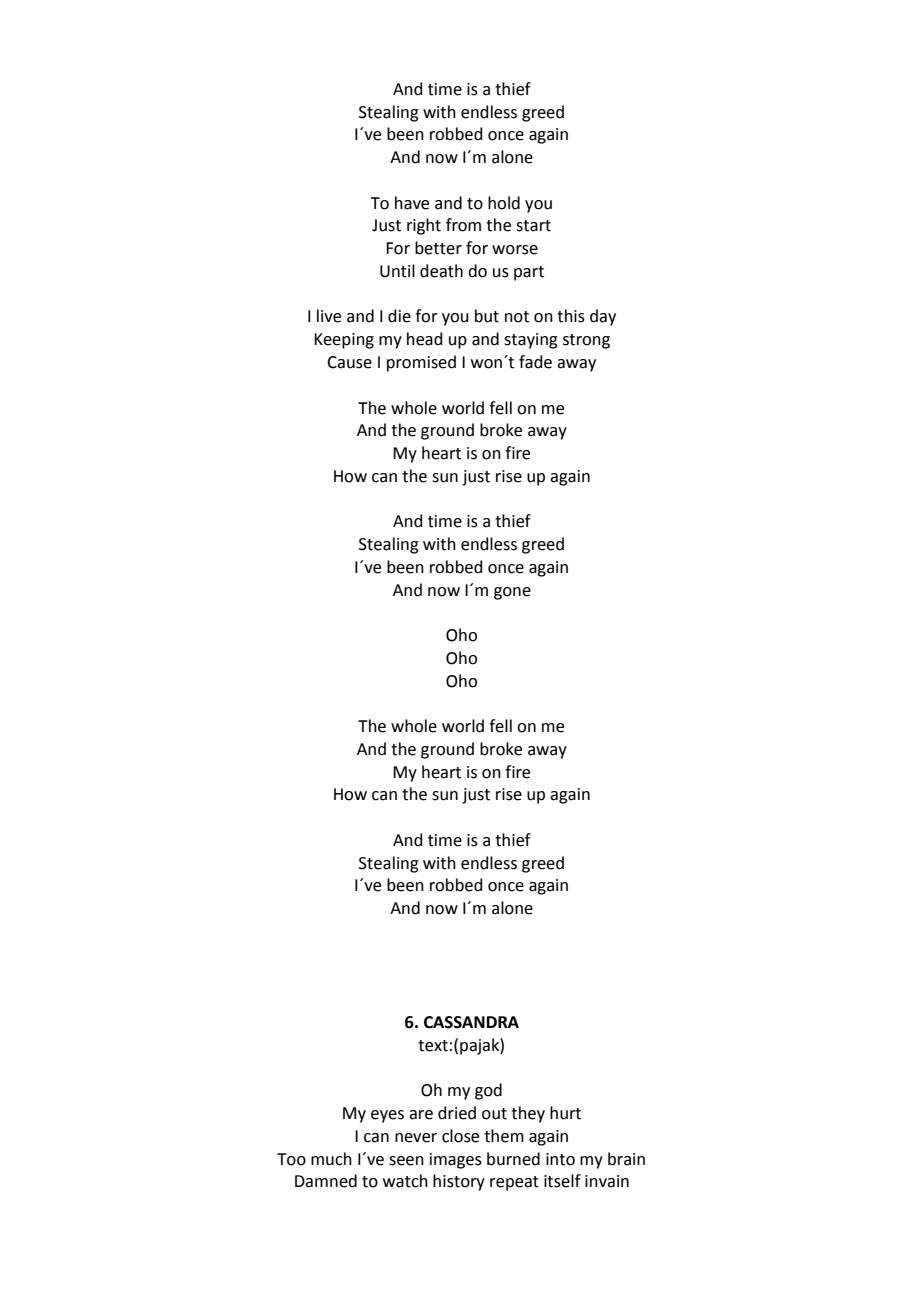  What do you see at coordinates (488, 1091) in the document?
I see `god` at bounding box center [488, 1091].
